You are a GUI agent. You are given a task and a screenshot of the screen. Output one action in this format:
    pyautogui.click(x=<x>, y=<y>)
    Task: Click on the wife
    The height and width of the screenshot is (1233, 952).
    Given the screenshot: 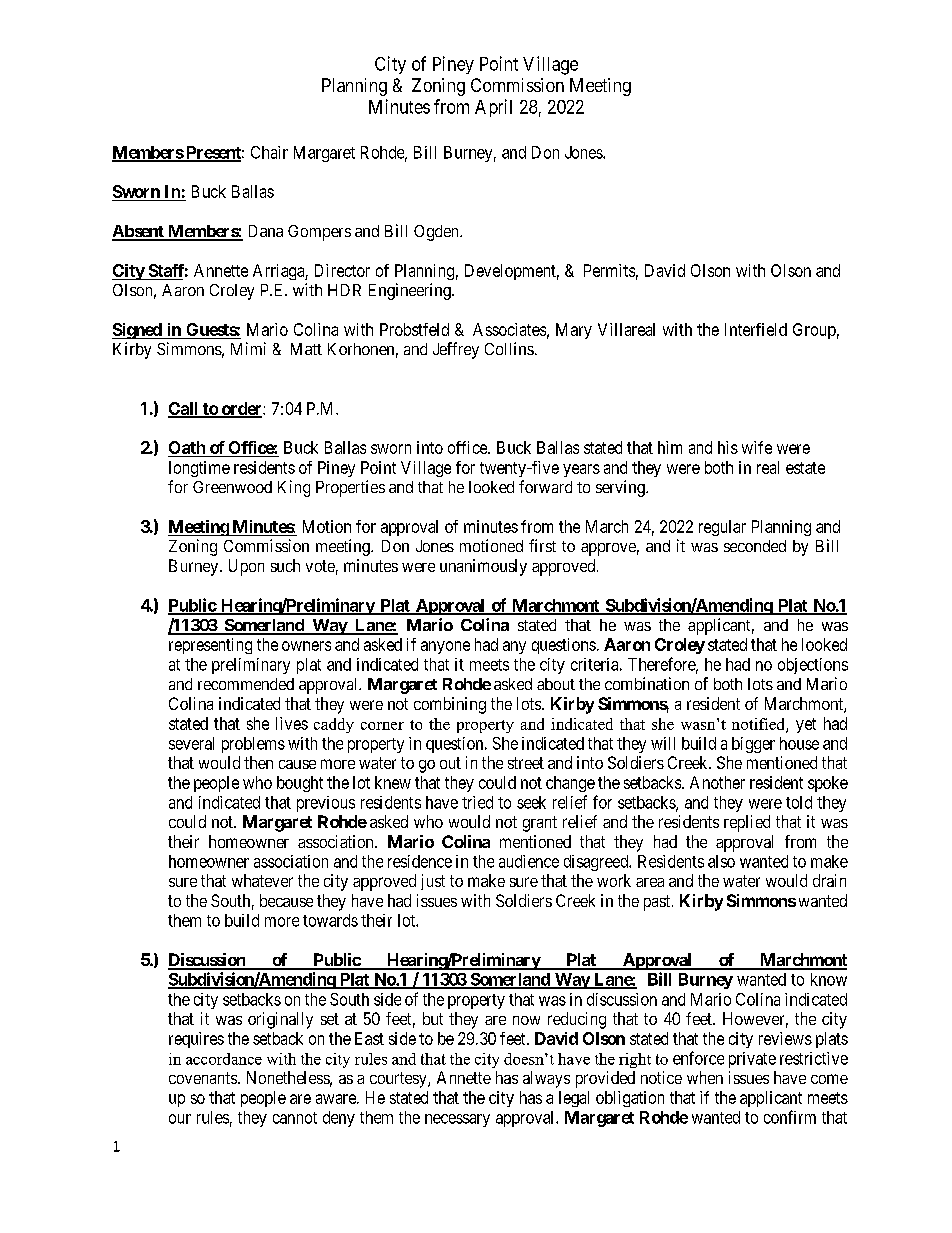 What is the action you would take?
    pyautogui.click(x=757, y=447)
